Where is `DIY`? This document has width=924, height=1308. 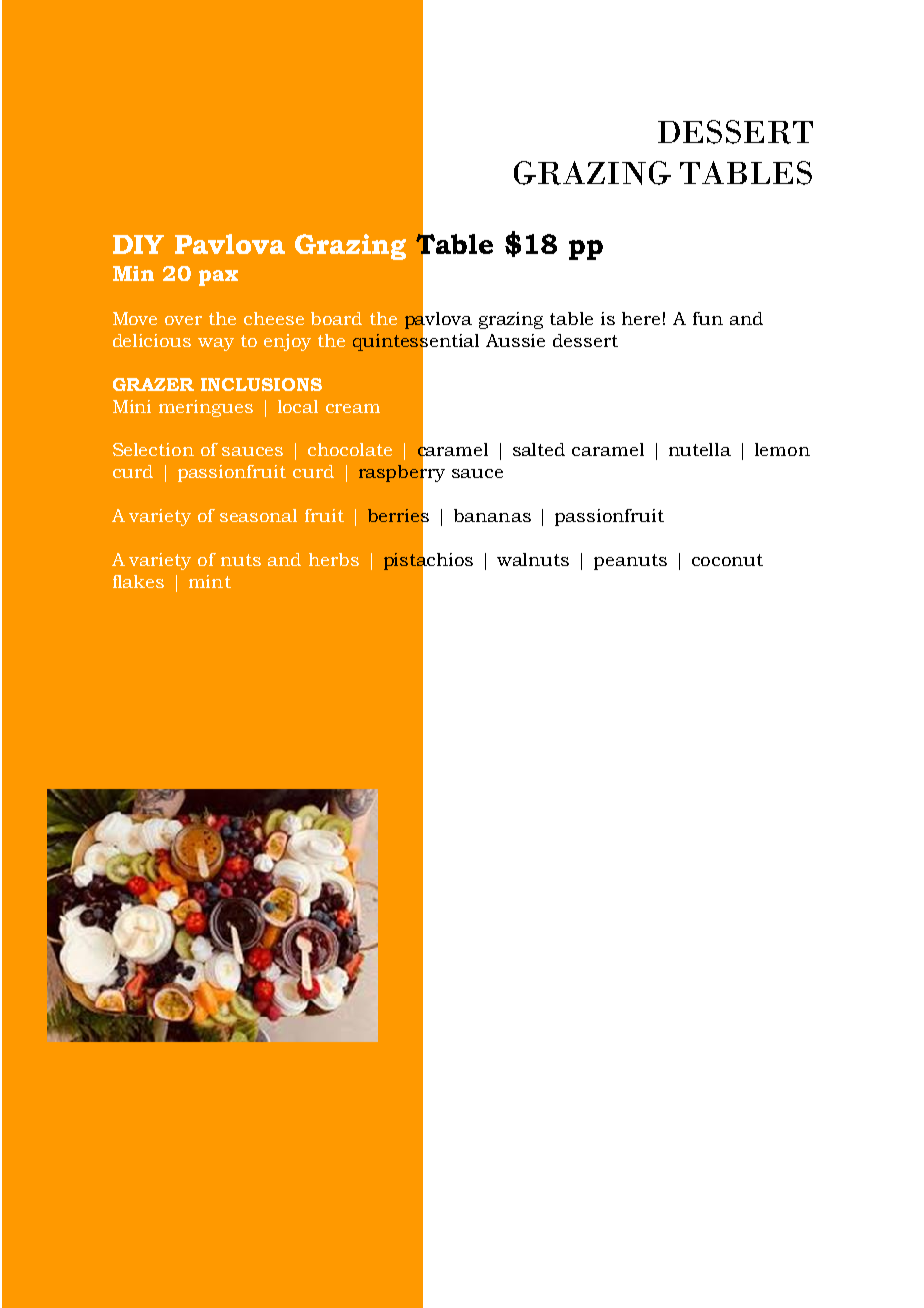
DIY is located at coordinates (138, 244).
